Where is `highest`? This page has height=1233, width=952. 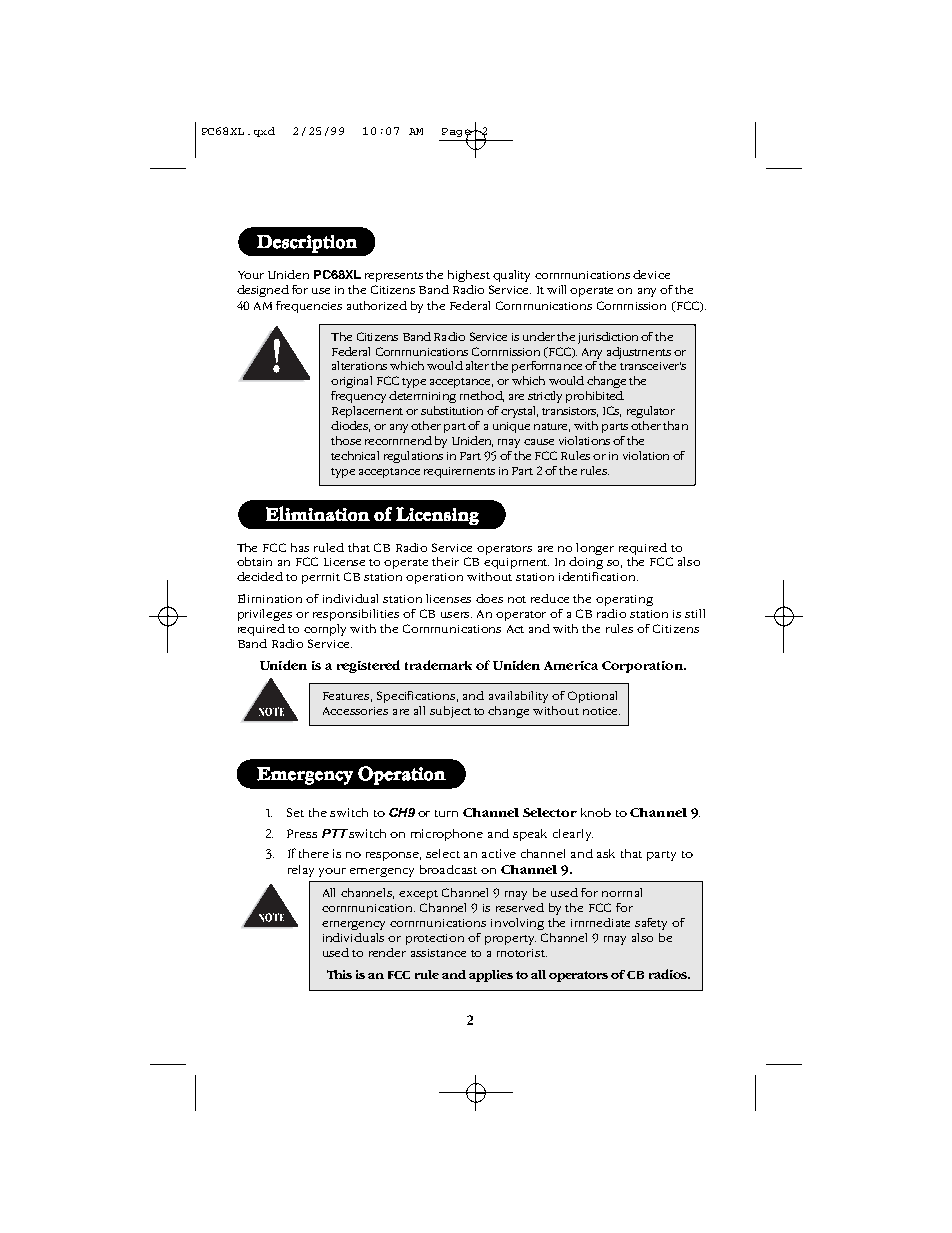 highest is located at coordinates (469, 276).
